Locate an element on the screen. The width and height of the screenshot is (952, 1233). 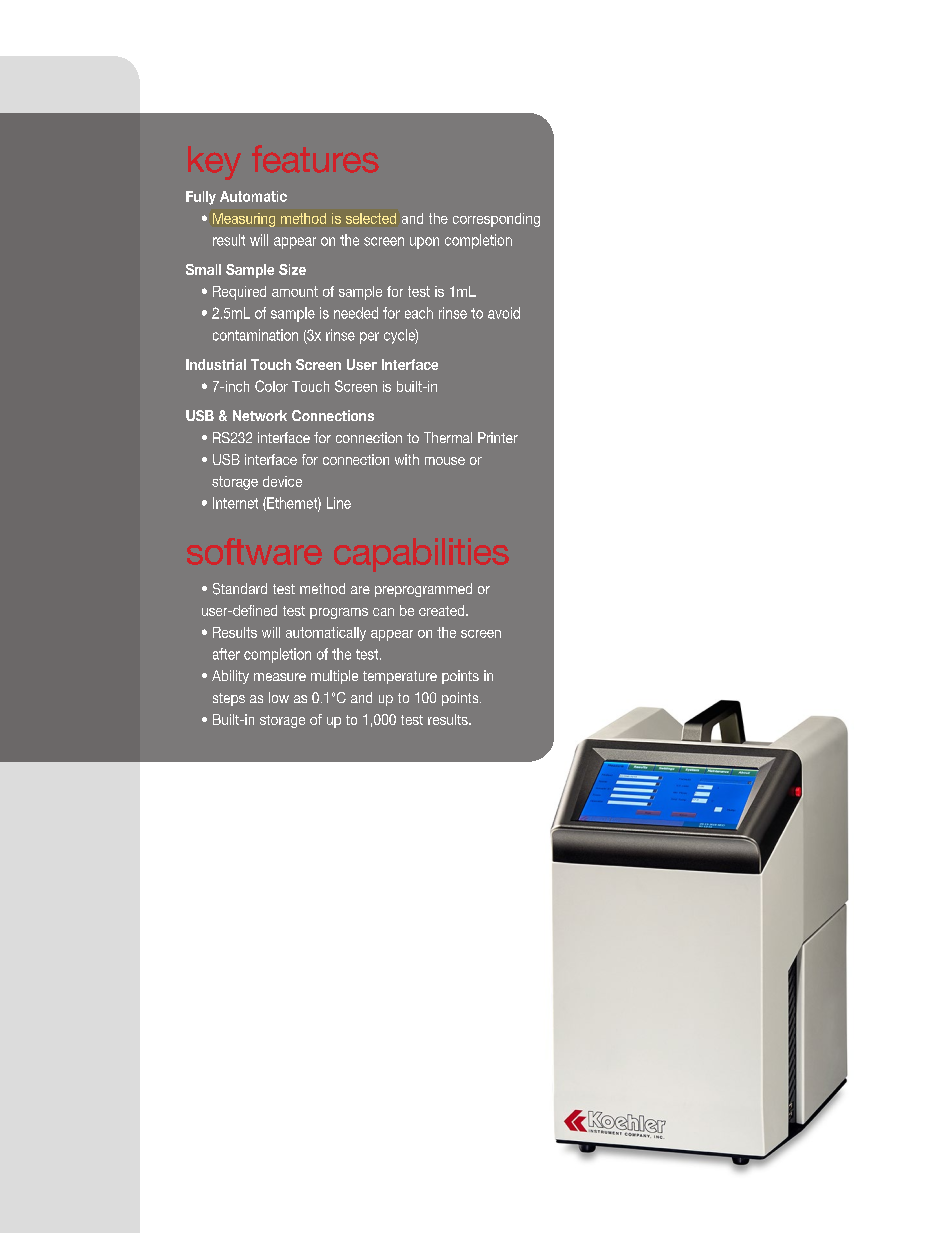
multiple is located at coordinates (334, 677).
